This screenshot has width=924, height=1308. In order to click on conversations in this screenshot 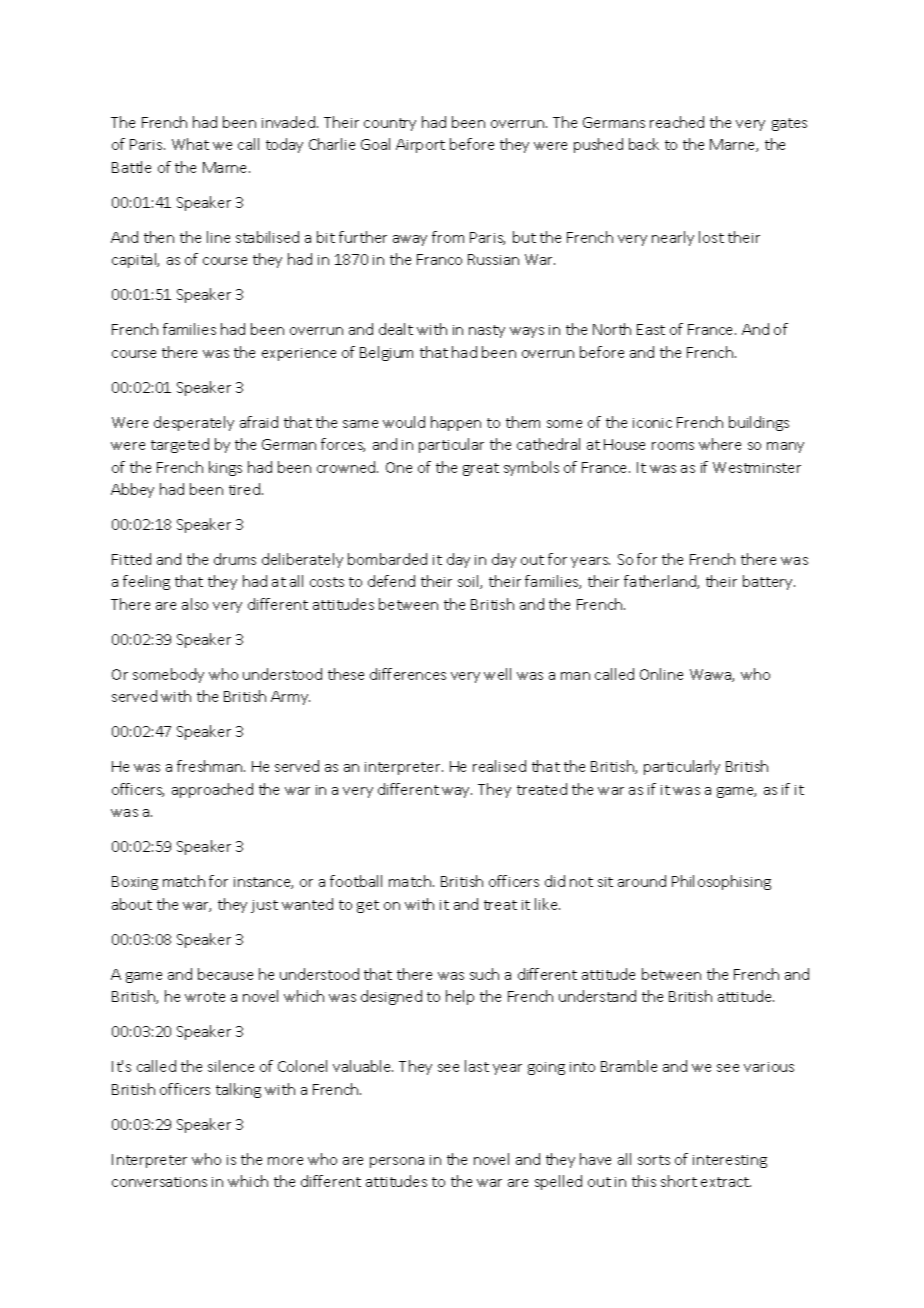, I will do `click(159, 1182)`.
